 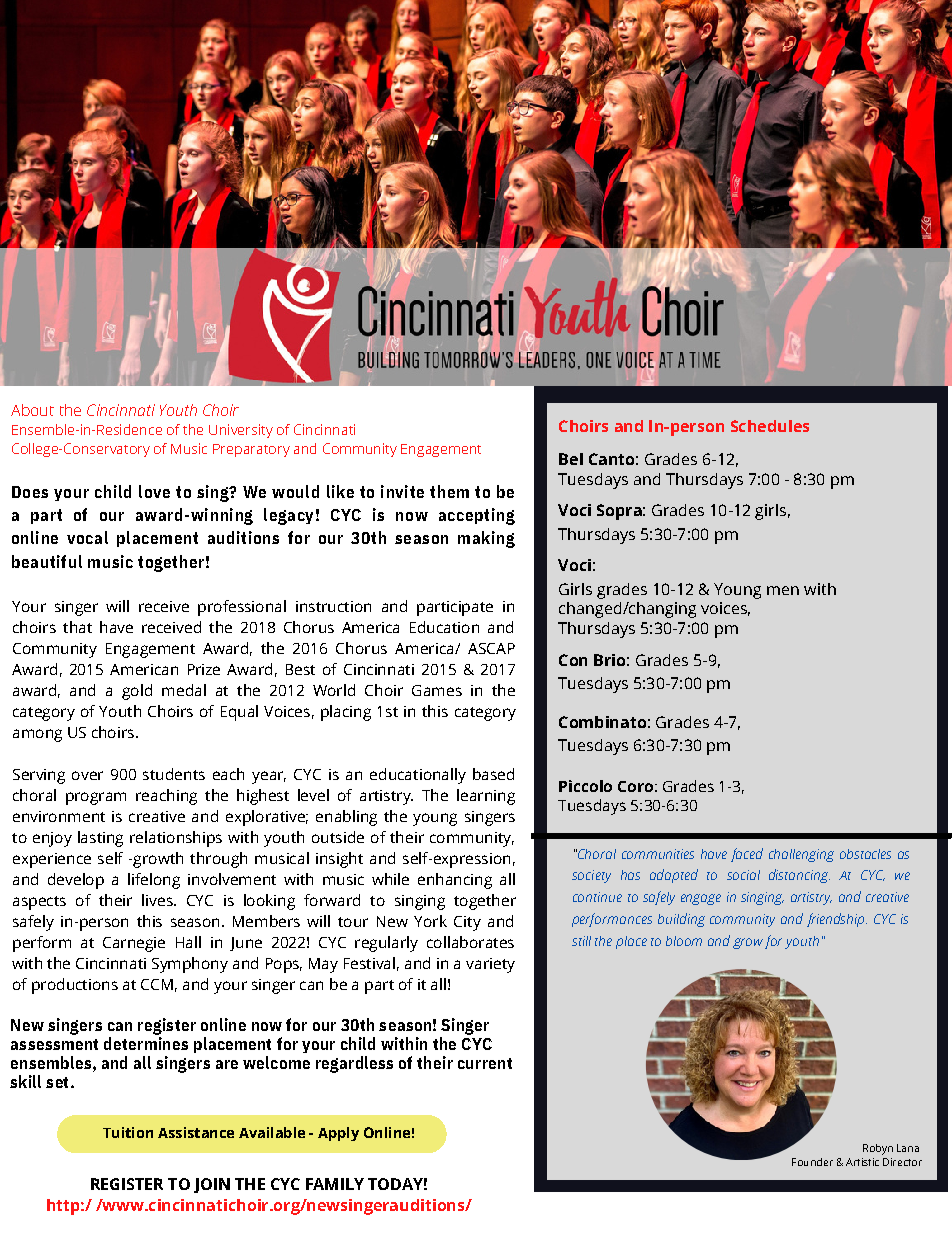 What do you see at coordinates (571, 459) in the page?
I see `Bel` at bounding box center [571, 459].
